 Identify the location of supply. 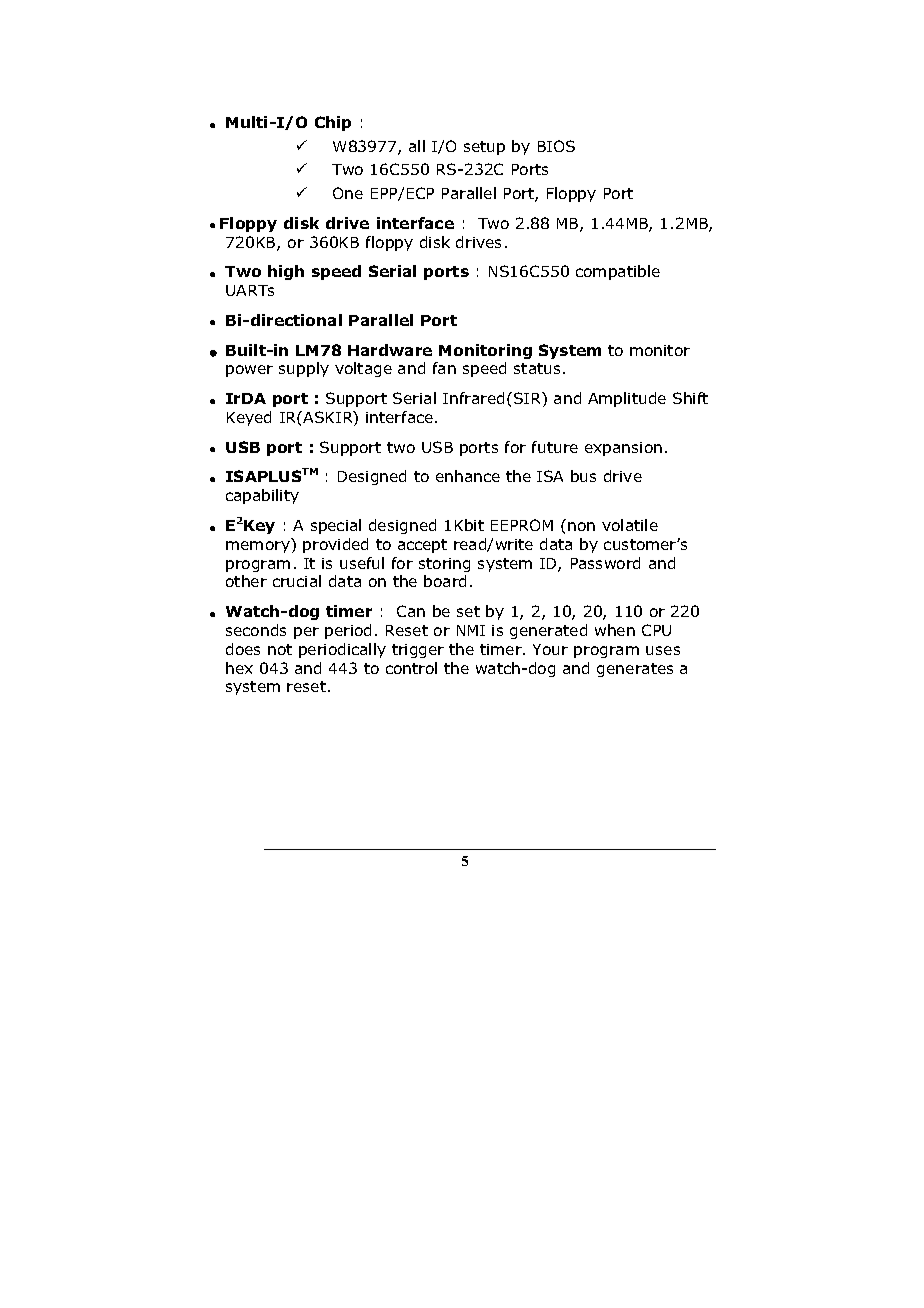
(304, 369).
